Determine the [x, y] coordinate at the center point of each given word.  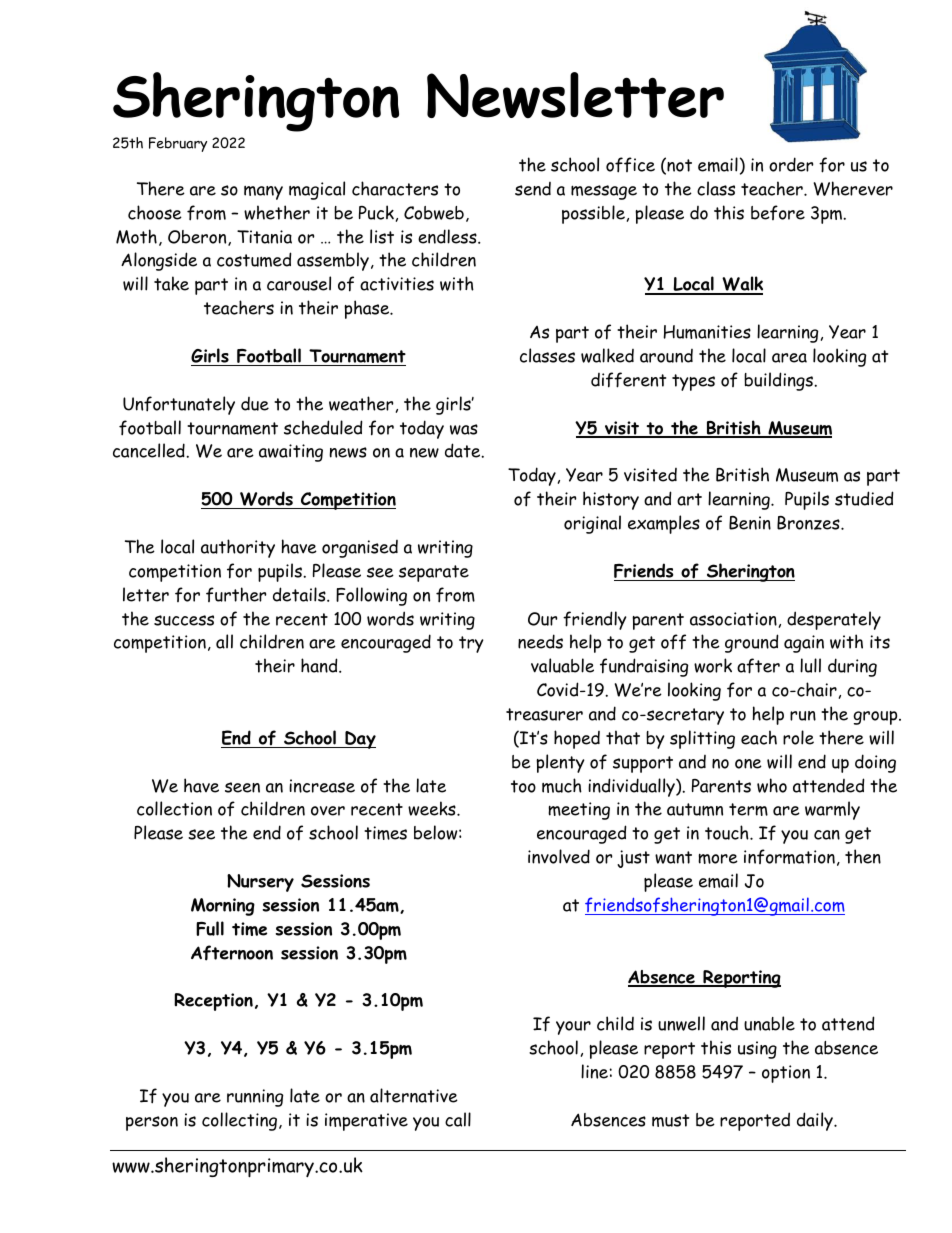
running [255, 1098]
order [791, 164]
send [533, 189]
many [263, 193]
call [458, 1119]
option [786, 1074]
